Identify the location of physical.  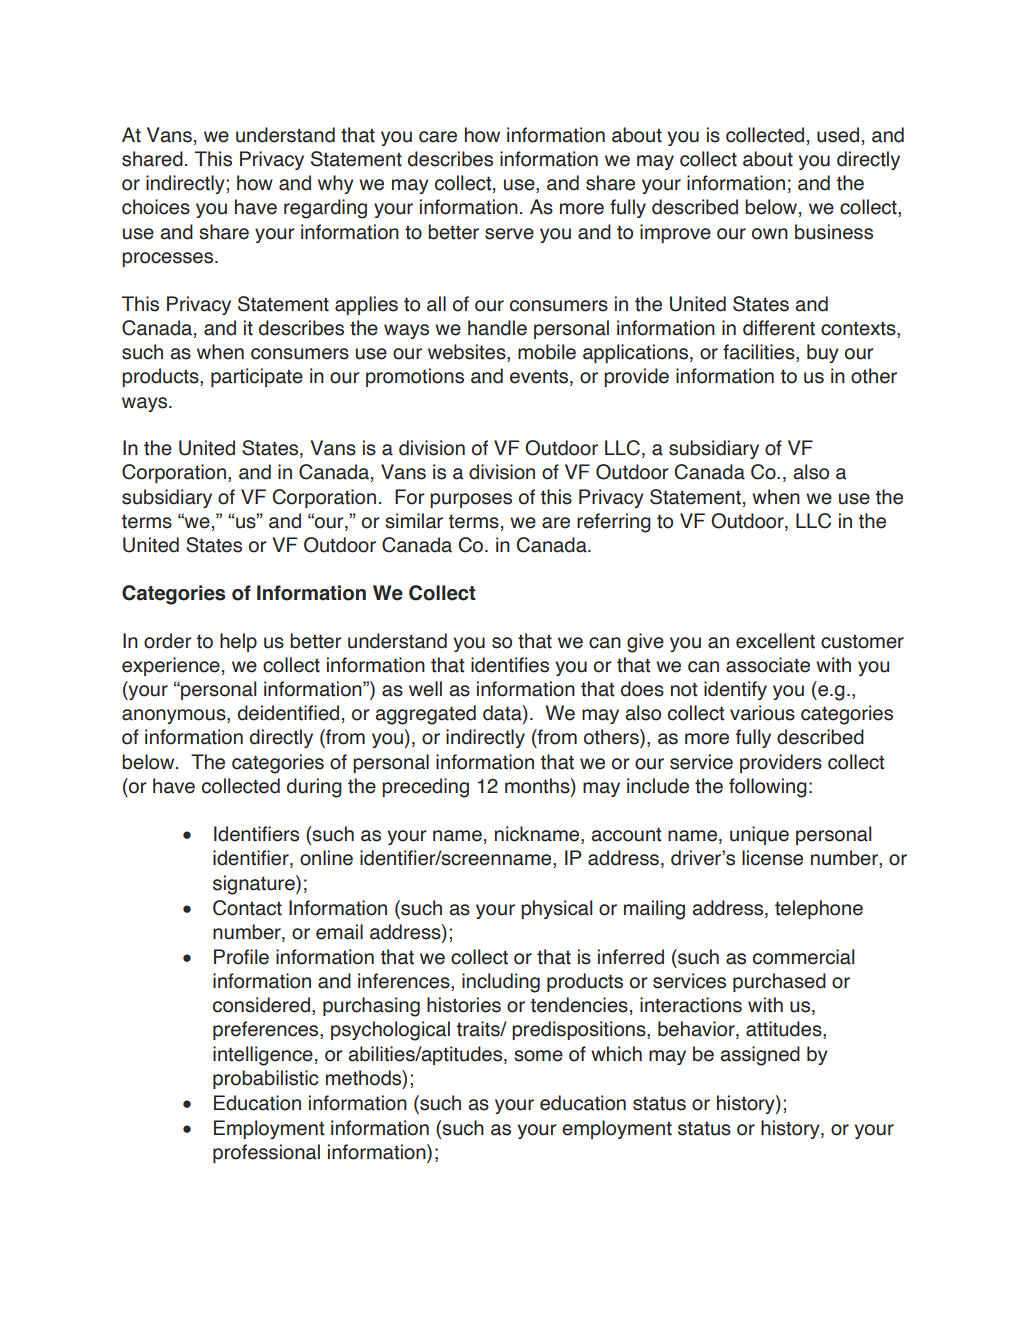
(556, 909).
